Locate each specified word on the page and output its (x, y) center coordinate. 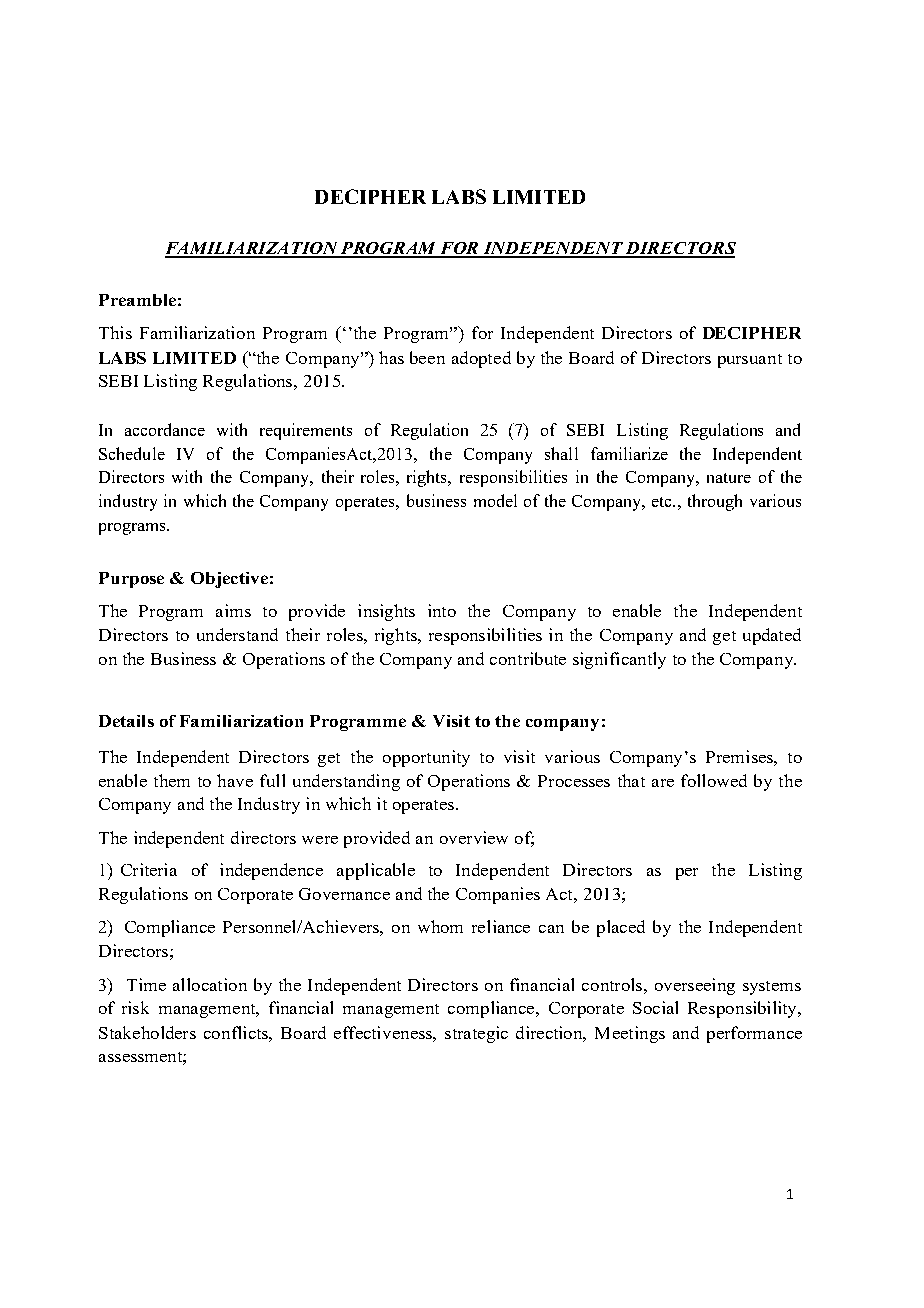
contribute (528, 658)
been (427, 357)
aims (233, 610)
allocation (210, 984)
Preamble (137, 300)
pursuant (750, 361)
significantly (619, 660)
